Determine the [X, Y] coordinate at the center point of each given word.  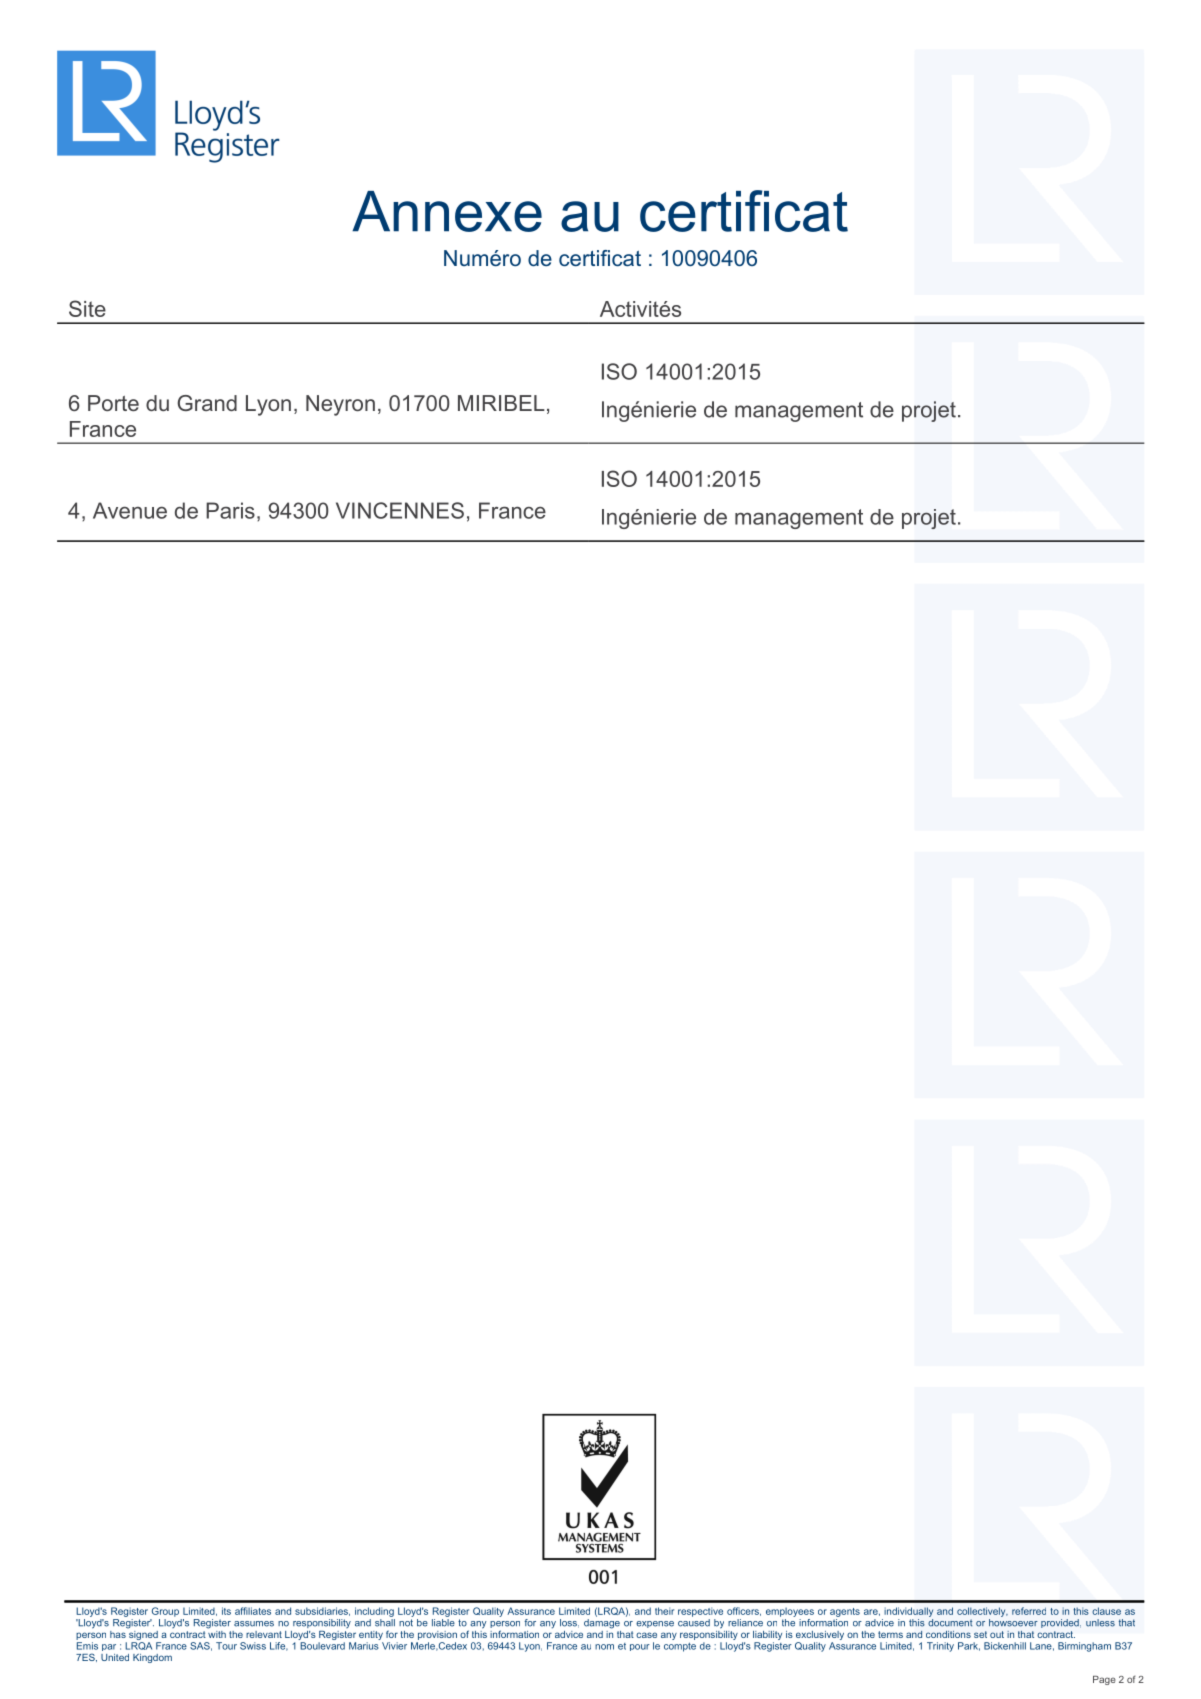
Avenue [130, 510]
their [664, 1611]
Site [87, 308]
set [980, 1634]
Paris [230, 510]
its [226, 1611]
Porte [113, 403]
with [217, 1633]
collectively [982, 1612]
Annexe [447, 211]
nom [604, 1647]
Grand [207, 403]
